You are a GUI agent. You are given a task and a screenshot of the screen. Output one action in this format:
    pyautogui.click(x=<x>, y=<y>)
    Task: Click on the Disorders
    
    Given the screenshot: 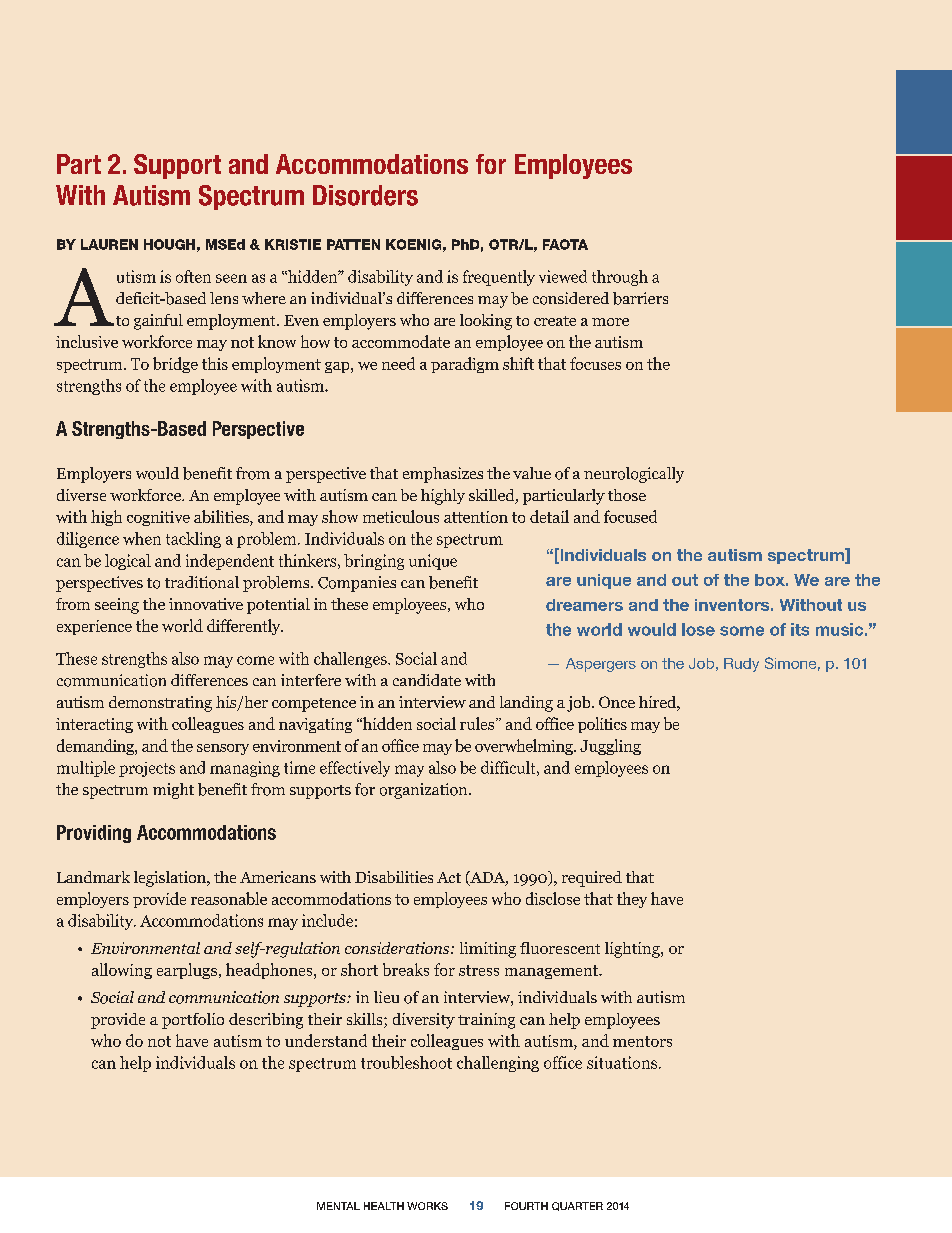 What is the action you would take?
    pyautogui.click(x=365, y=195)
